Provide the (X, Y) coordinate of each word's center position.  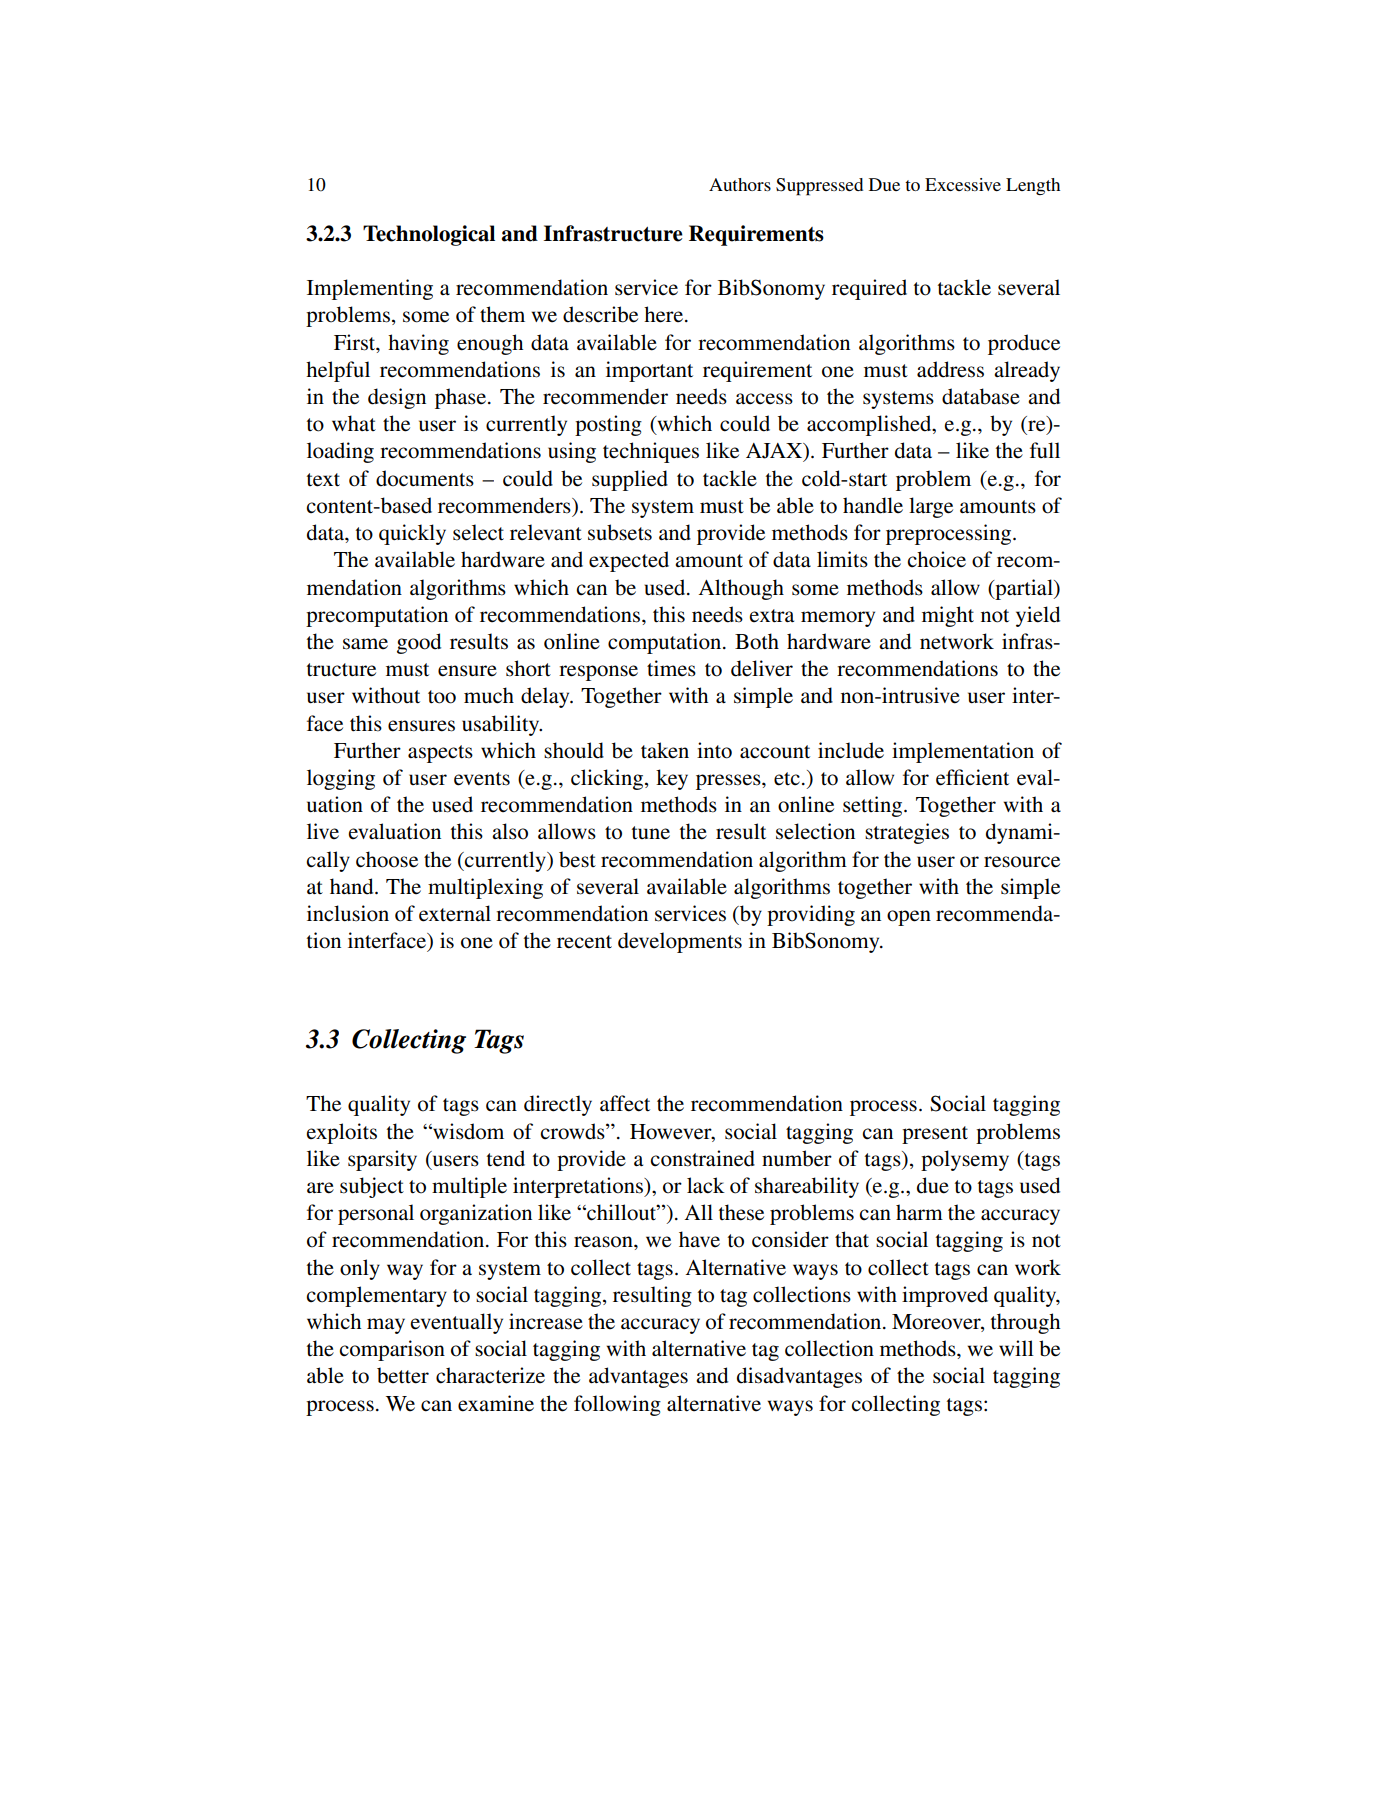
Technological (429, 235)
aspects (440, 754)
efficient (972, 777)
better (403, 1375)
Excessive (963, 184)
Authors (740, 184)
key (672, 779)
